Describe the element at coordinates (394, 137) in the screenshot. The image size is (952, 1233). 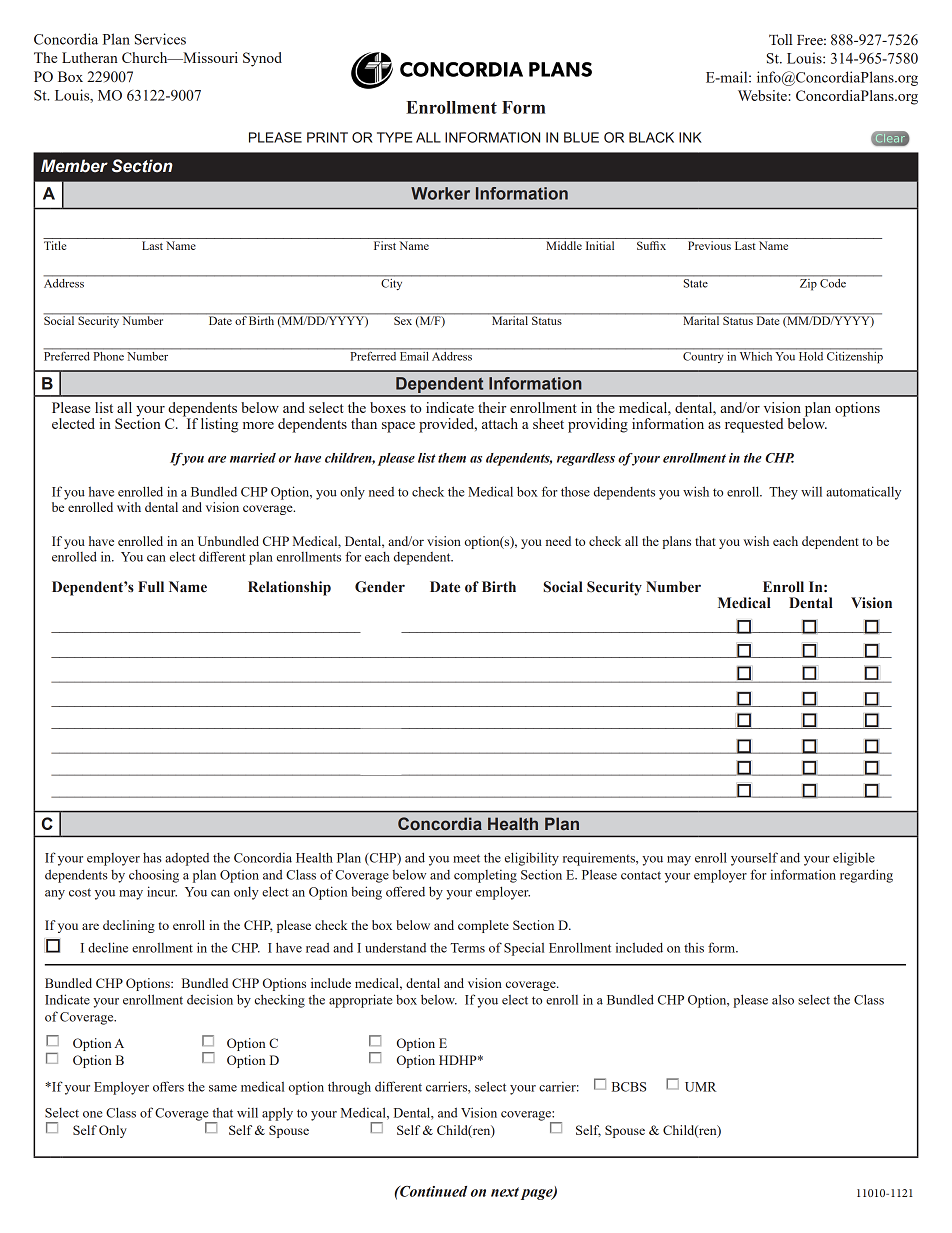
I see `TYPE` at that location.
